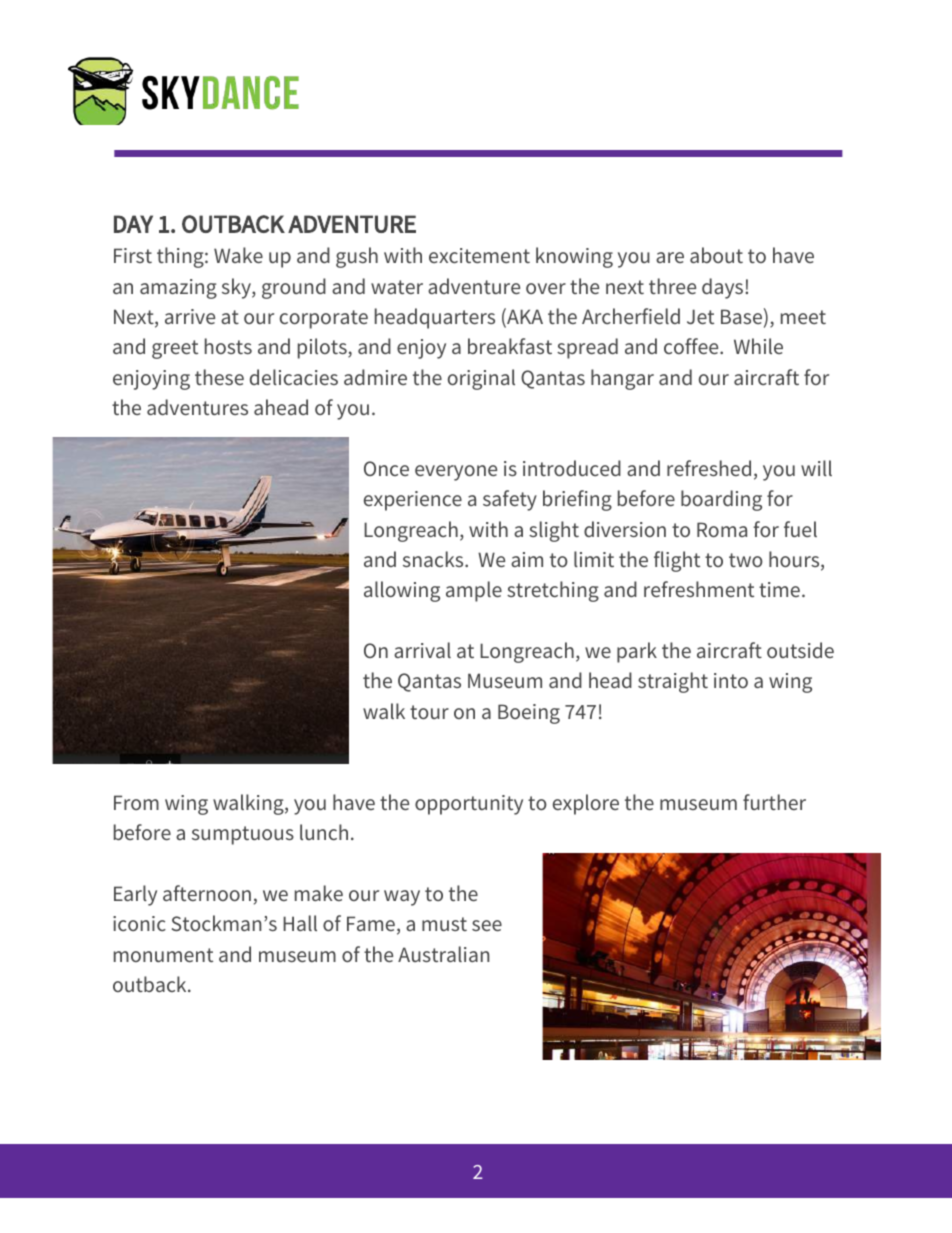 This screenshot has width=952, height=1233. What do you see at coordinates (219, 377) in the screenshot?
I see `these` at bounding box center [219, 377].
